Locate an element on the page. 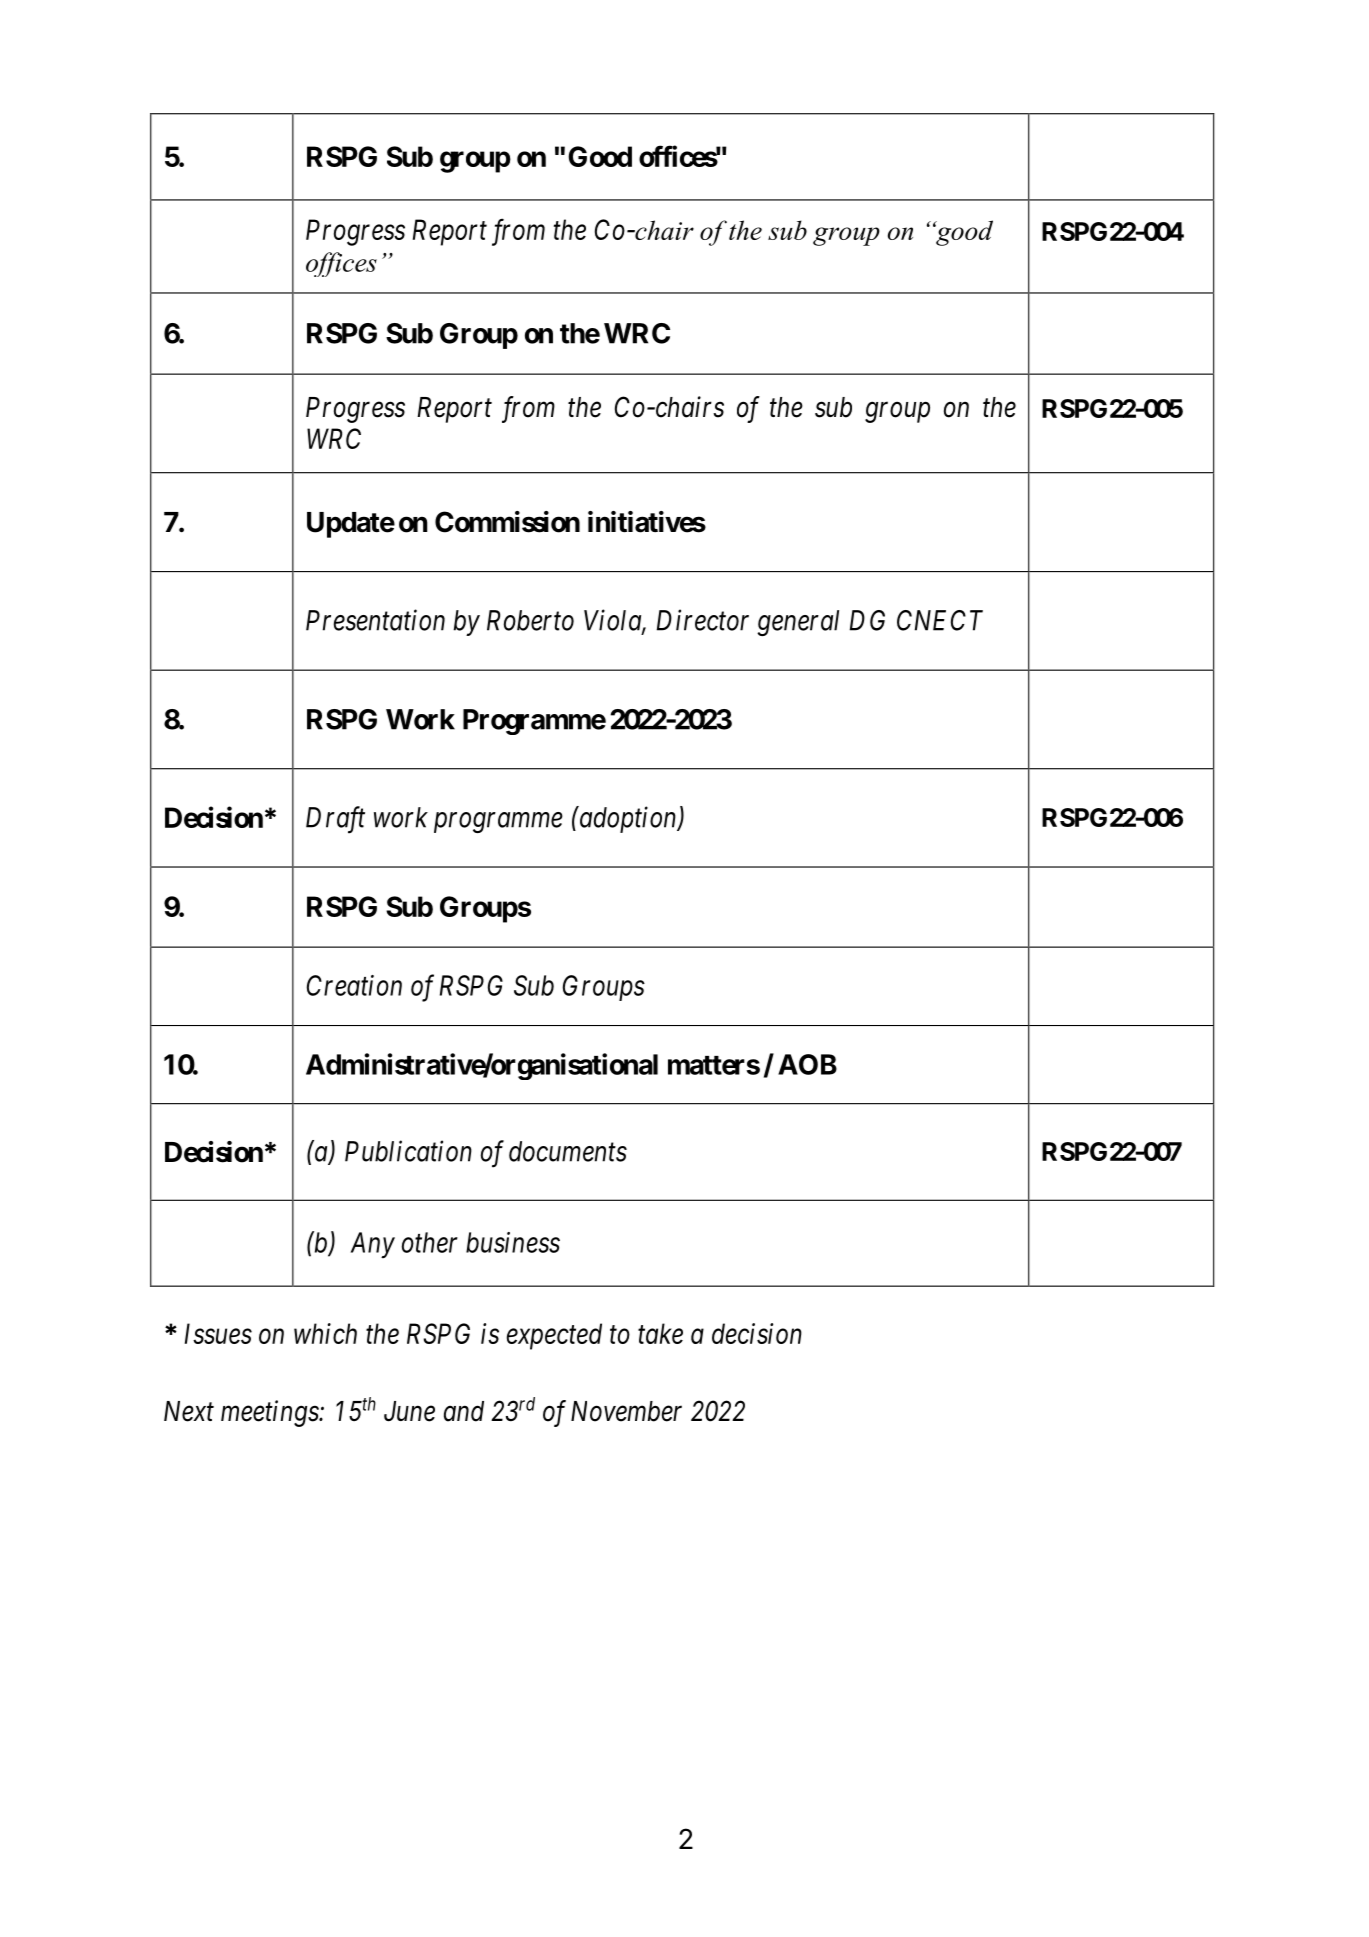  business is located at coordinates (513, 1242).
